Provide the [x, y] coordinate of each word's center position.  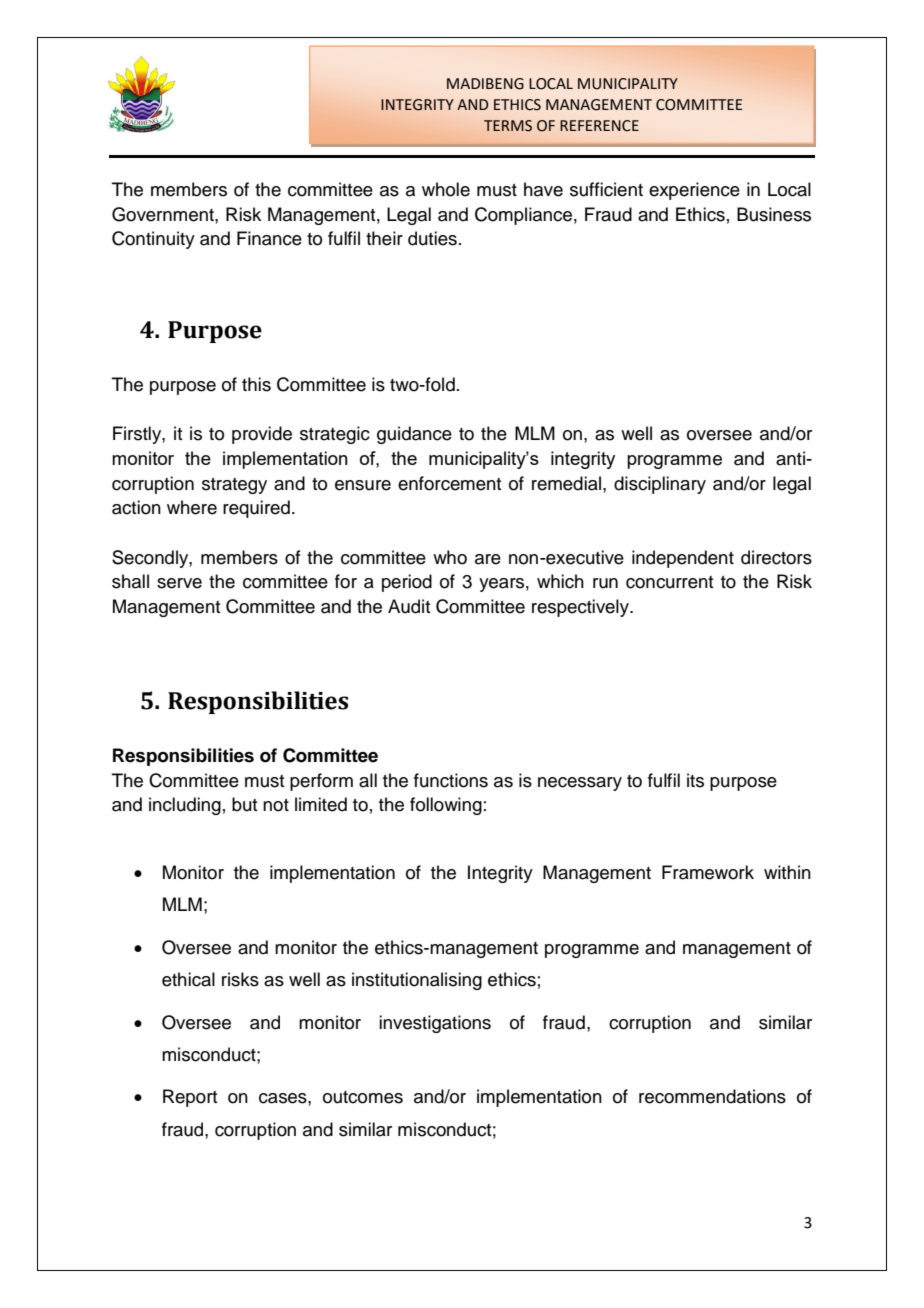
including [185, 806]
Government [164, 214]
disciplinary [660, 485]
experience [694, 191]
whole [446, 189]
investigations [435, 1024]
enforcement [449, 483]
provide [262, 435]
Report [190, 1098]
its [695, 780]
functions [451, 780]
